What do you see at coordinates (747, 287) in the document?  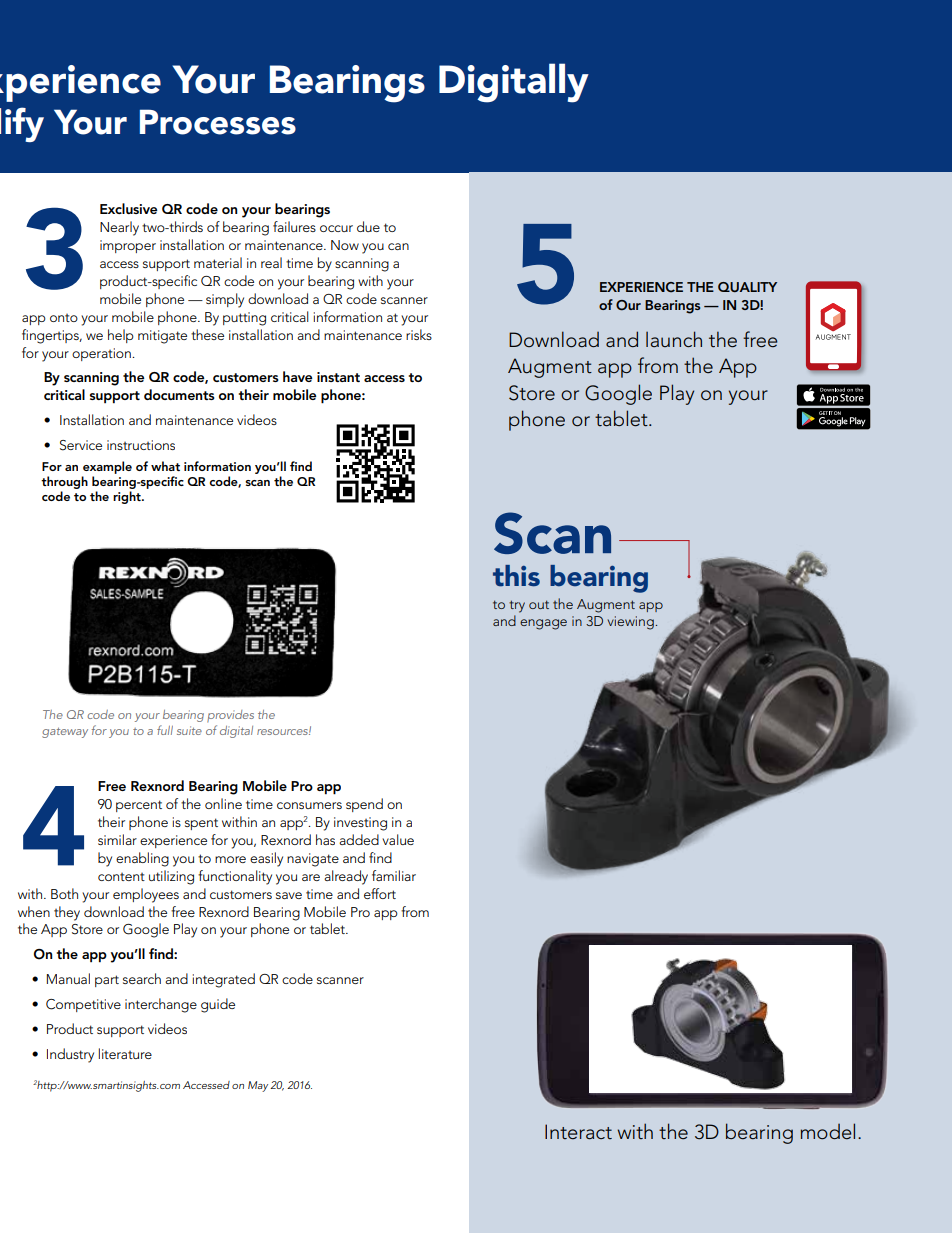 I see `QUALITY` at bounding box center [747, 287].
